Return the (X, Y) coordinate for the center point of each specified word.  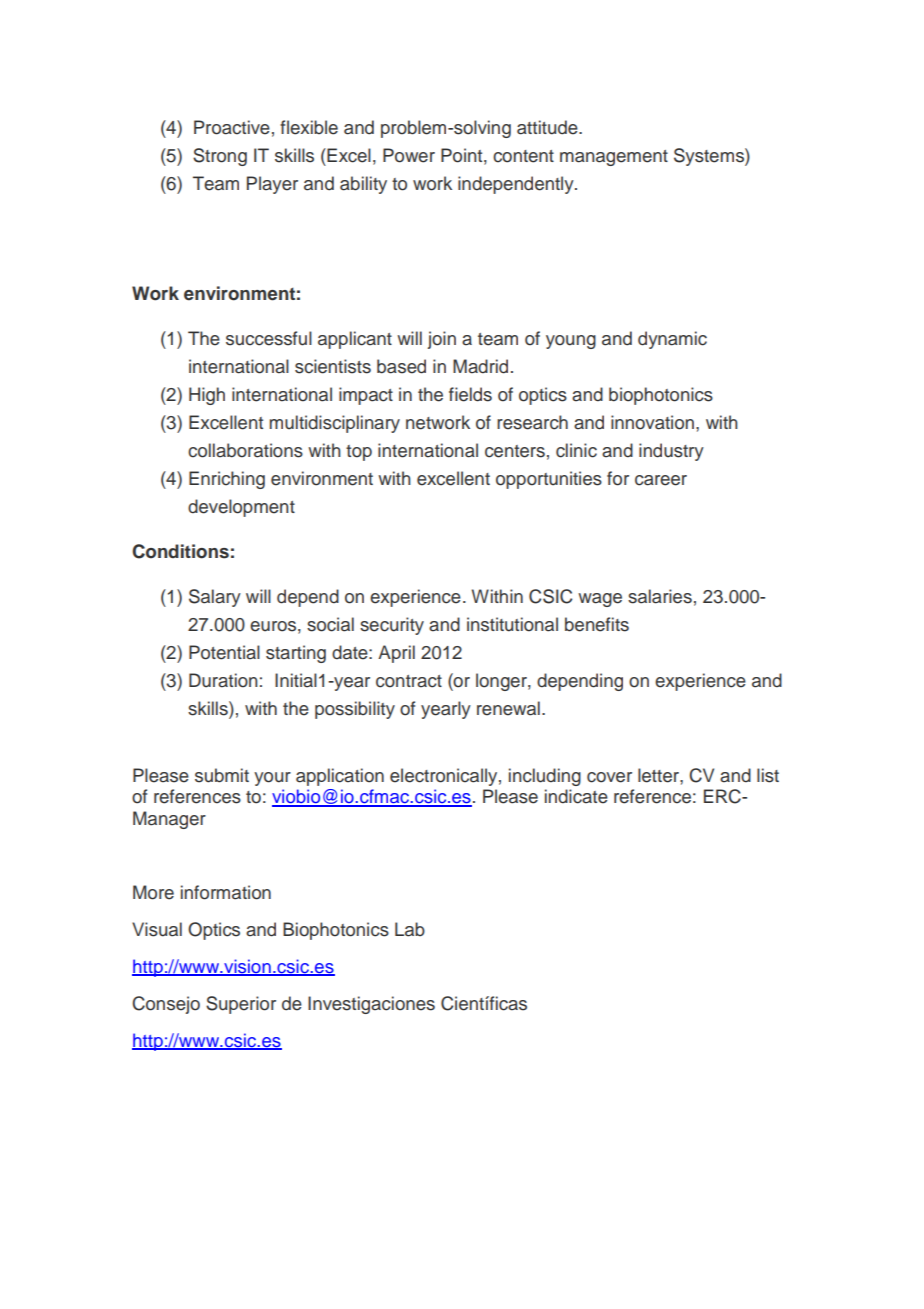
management (614, 158)
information (226, 892)
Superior (241, 1005)
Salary (215, 598)
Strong (220, 157)
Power (409, 155)
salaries (660, 596)
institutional (512, 624)
